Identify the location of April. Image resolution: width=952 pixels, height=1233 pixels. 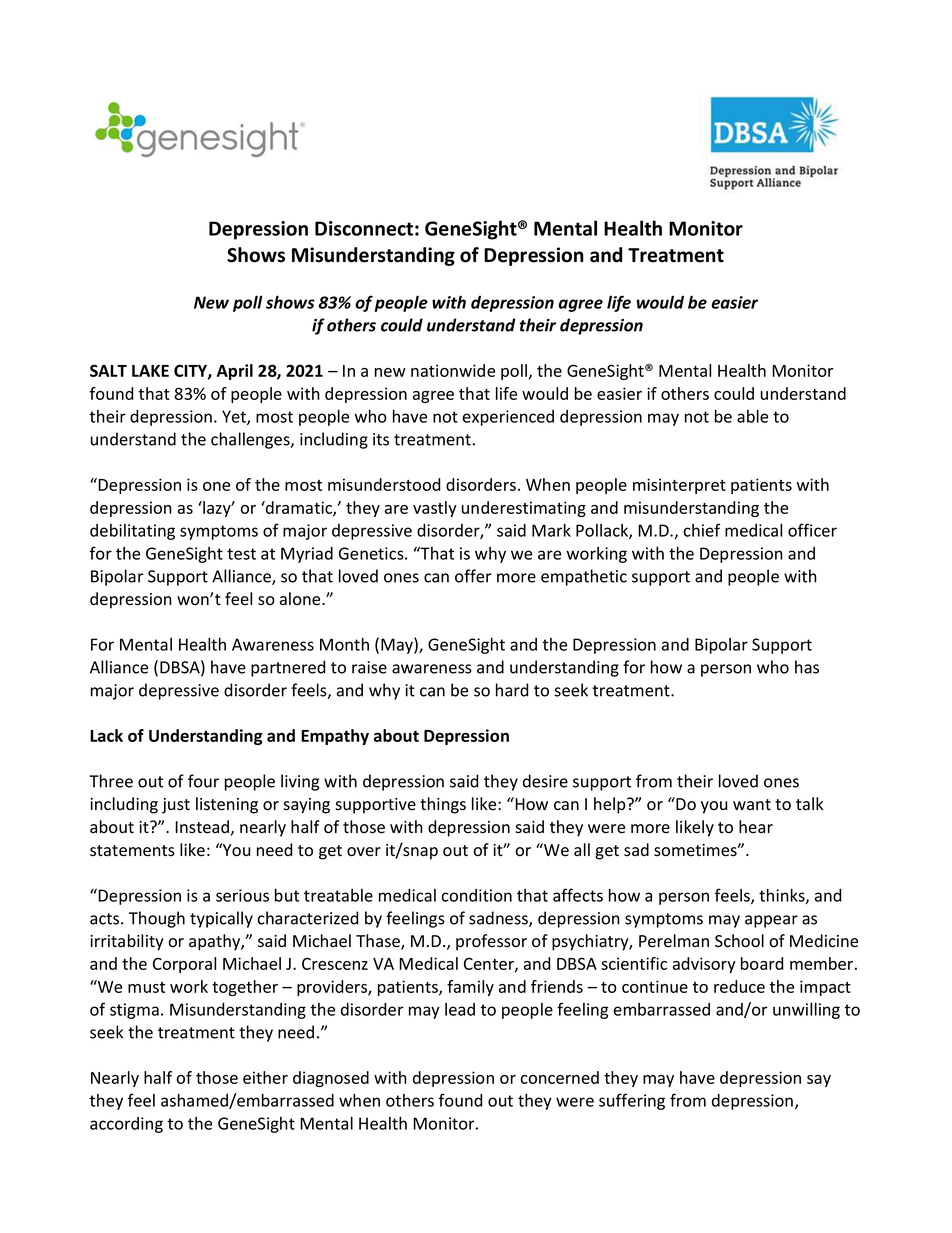
(235, 372).
